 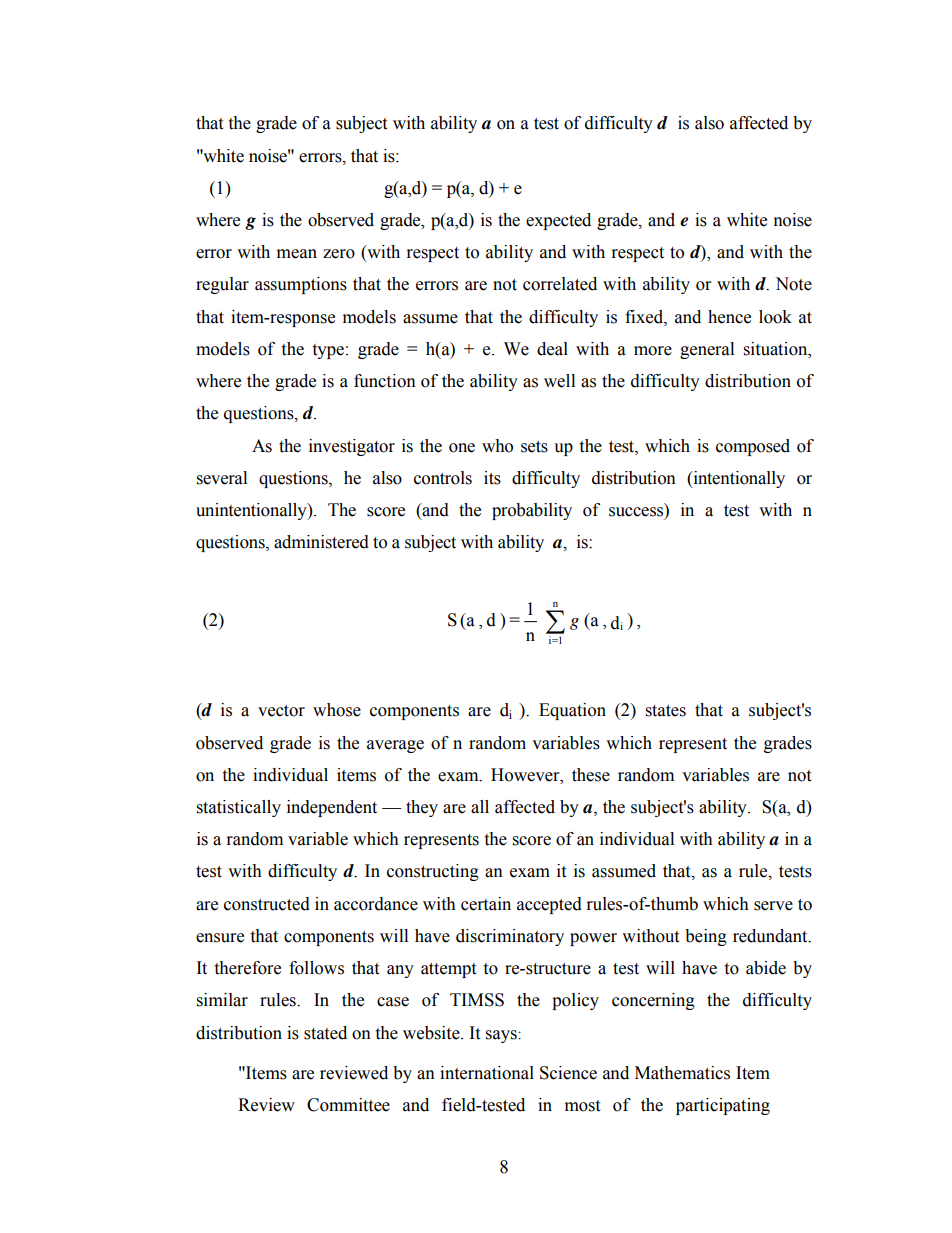 I want to click on mean, so click(x=297, y=254).
